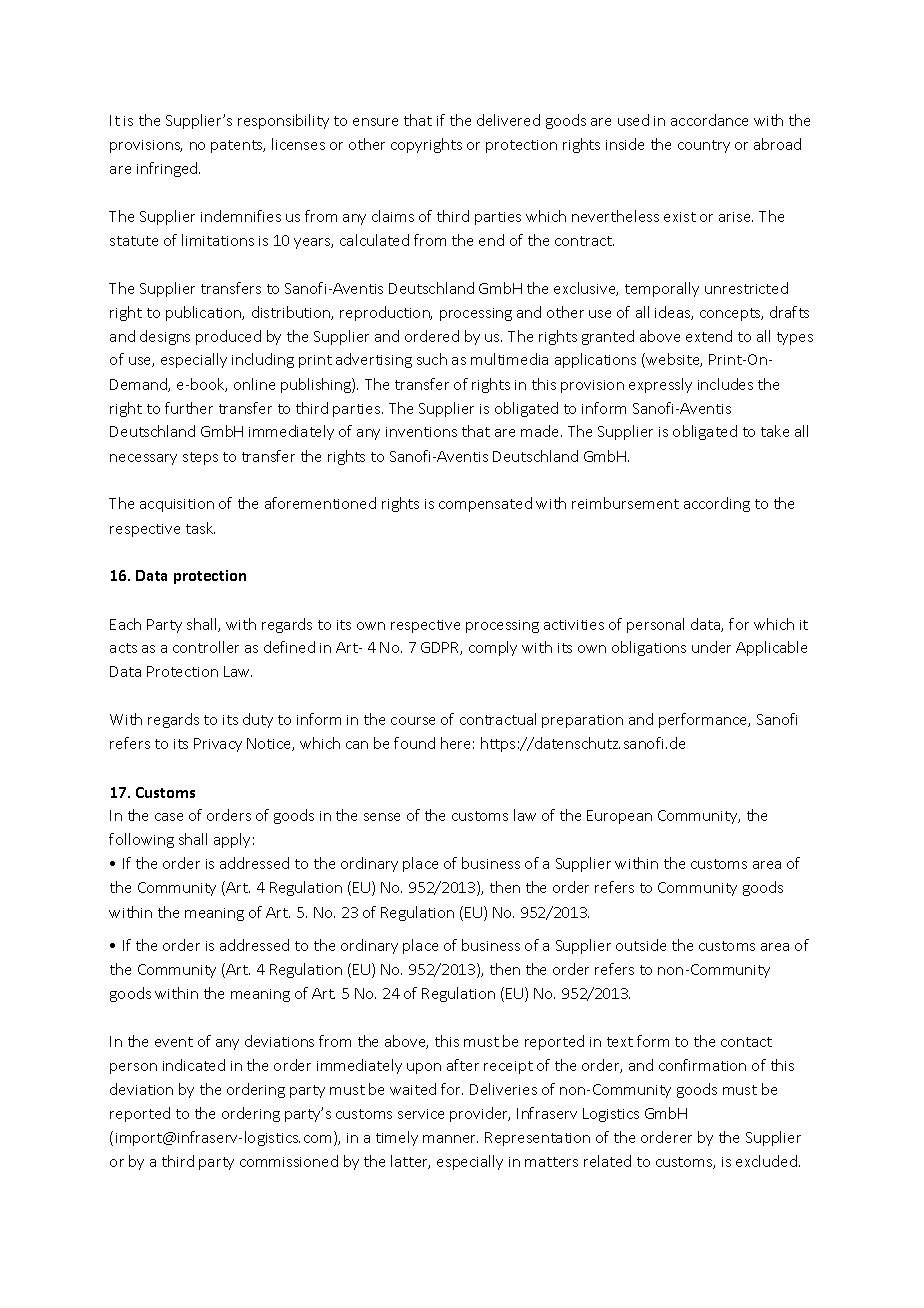 The height and width of the screenshot is (1308, 924). What do you see at coordinates (168, 169) in the screenshot?
I see `infringed` at bounding box center [168, 169].
